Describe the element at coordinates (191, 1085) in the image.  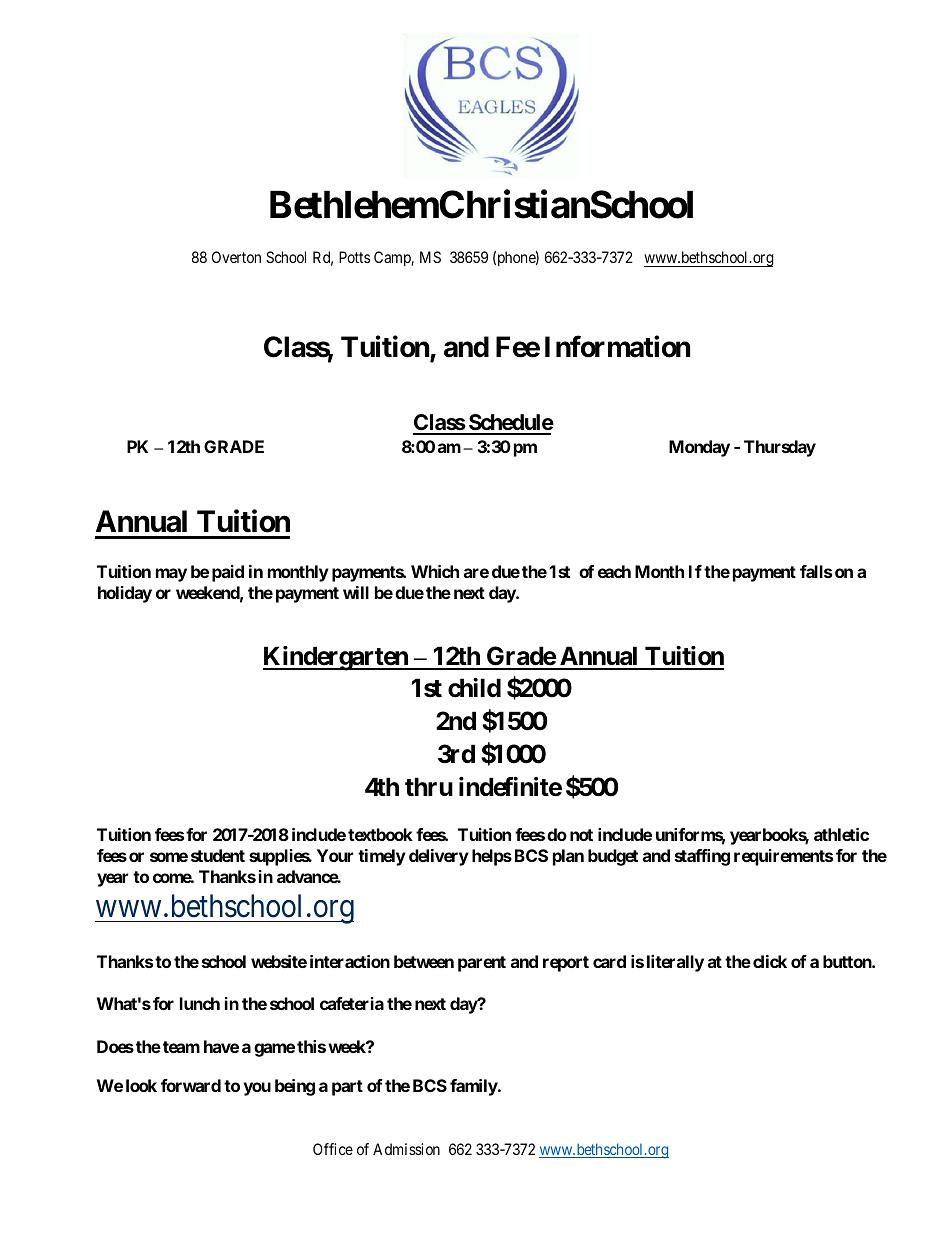
I see `forward` at that location.
